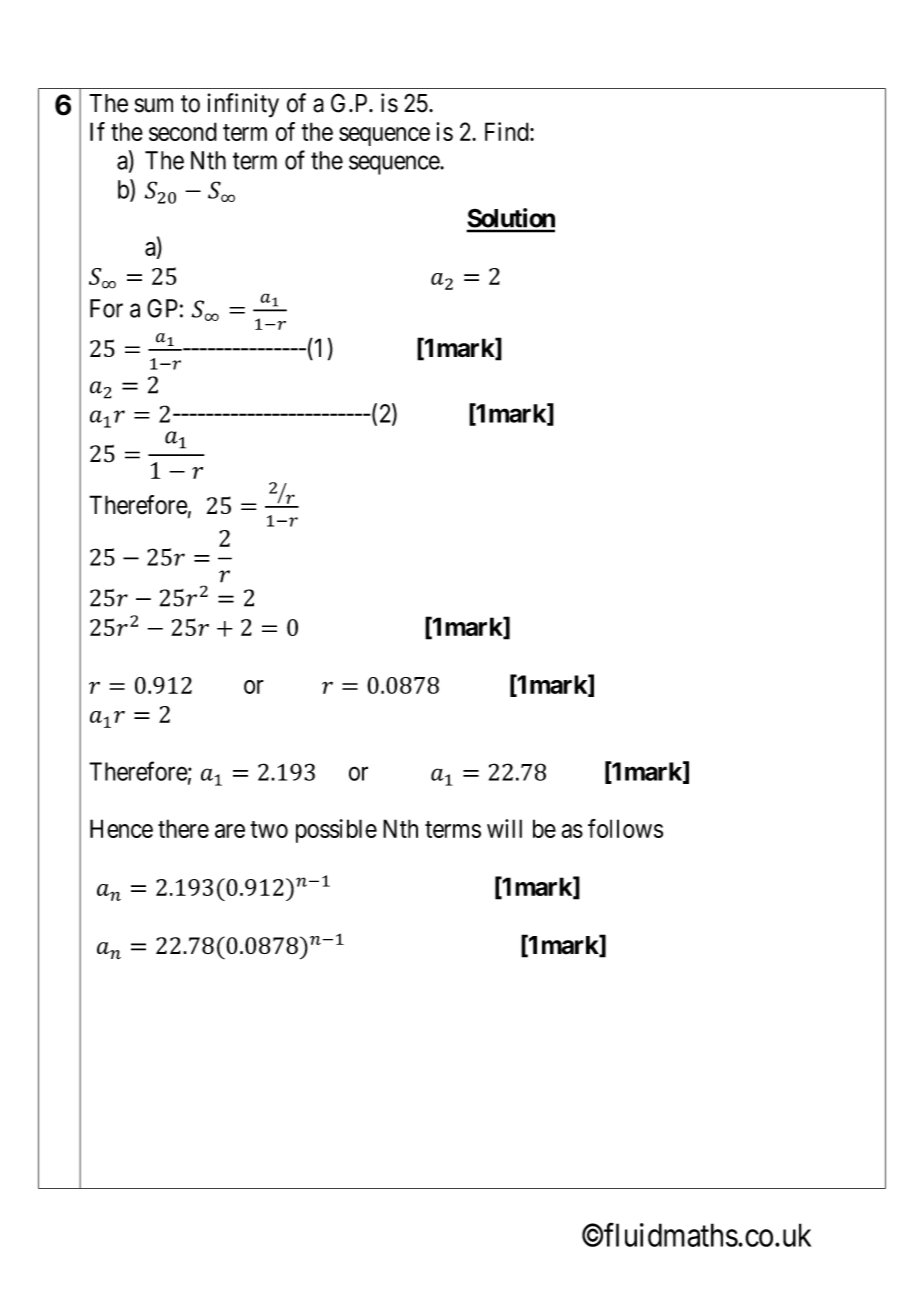  What do you see at coordinates (243, 105) in the screenshot?
I see `infinity` at bounding box center [243, 105].
